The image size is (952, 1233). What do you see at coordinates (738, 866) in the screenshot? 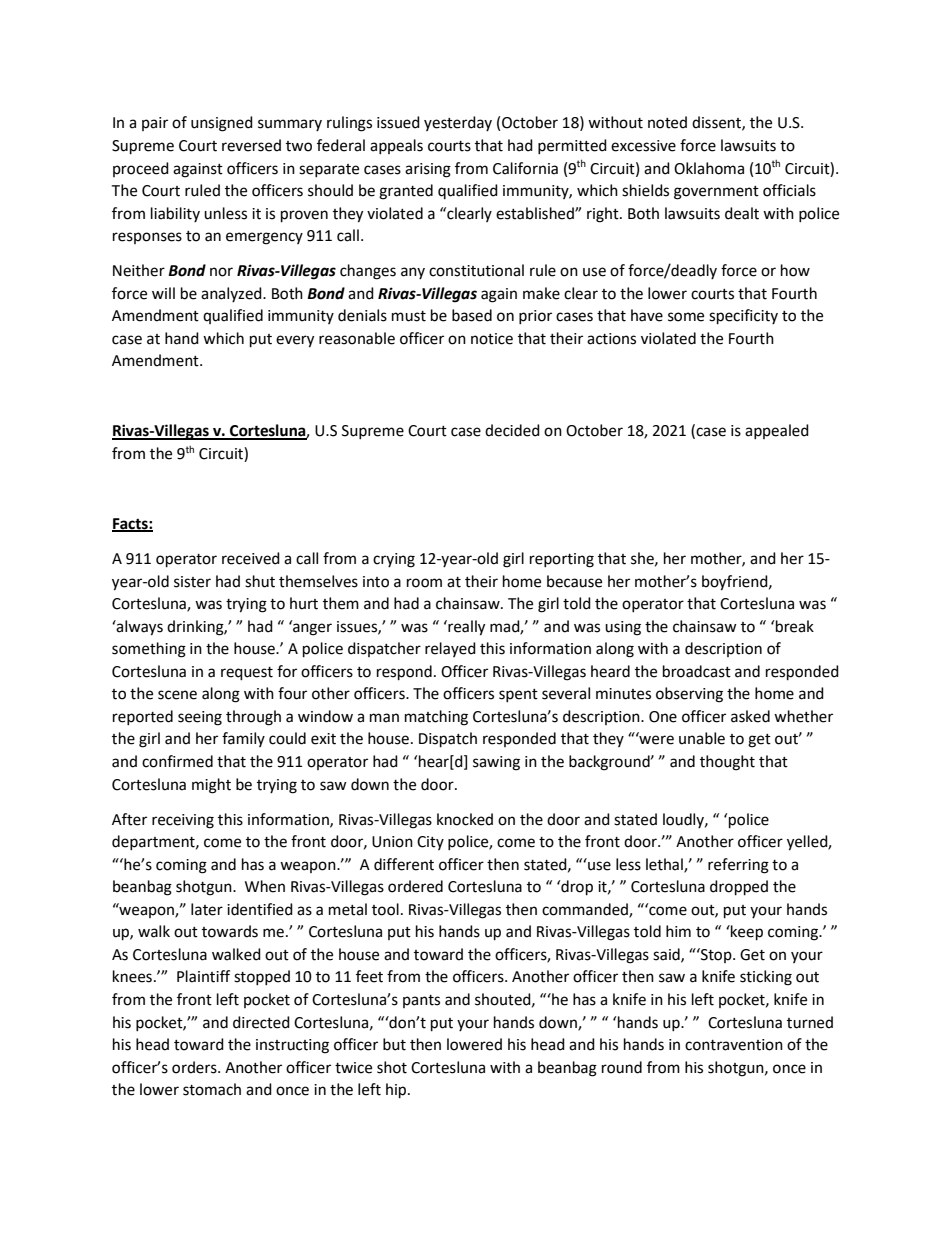
I see `referring` at bounding box center [738, 866].
